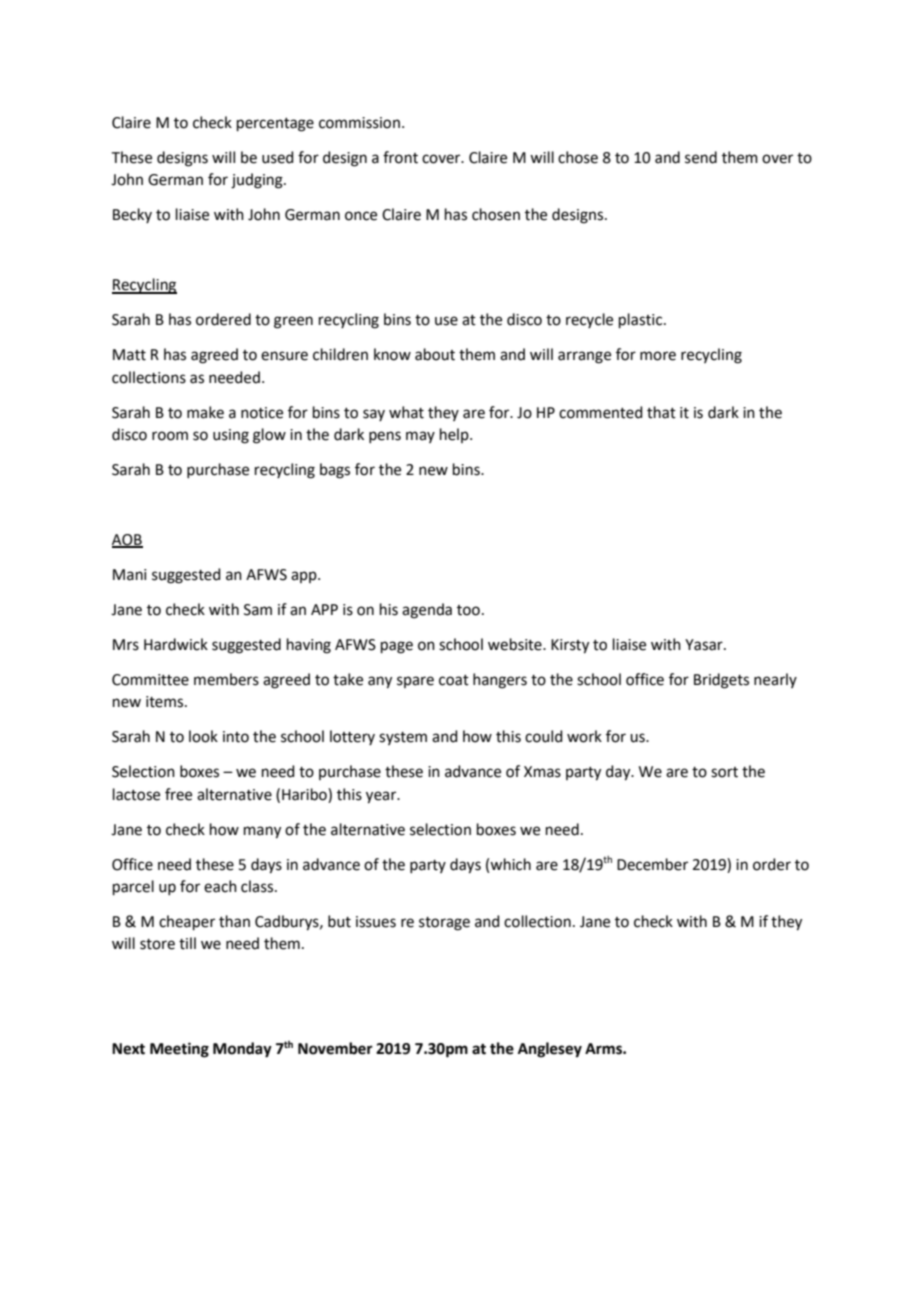 Image resolution: width=924 pixels, height=1308 pixels. What do you see at coordinates (179, 1050) in the screenshot?
I see `Meeting` at bounding box center [179, 1050].
